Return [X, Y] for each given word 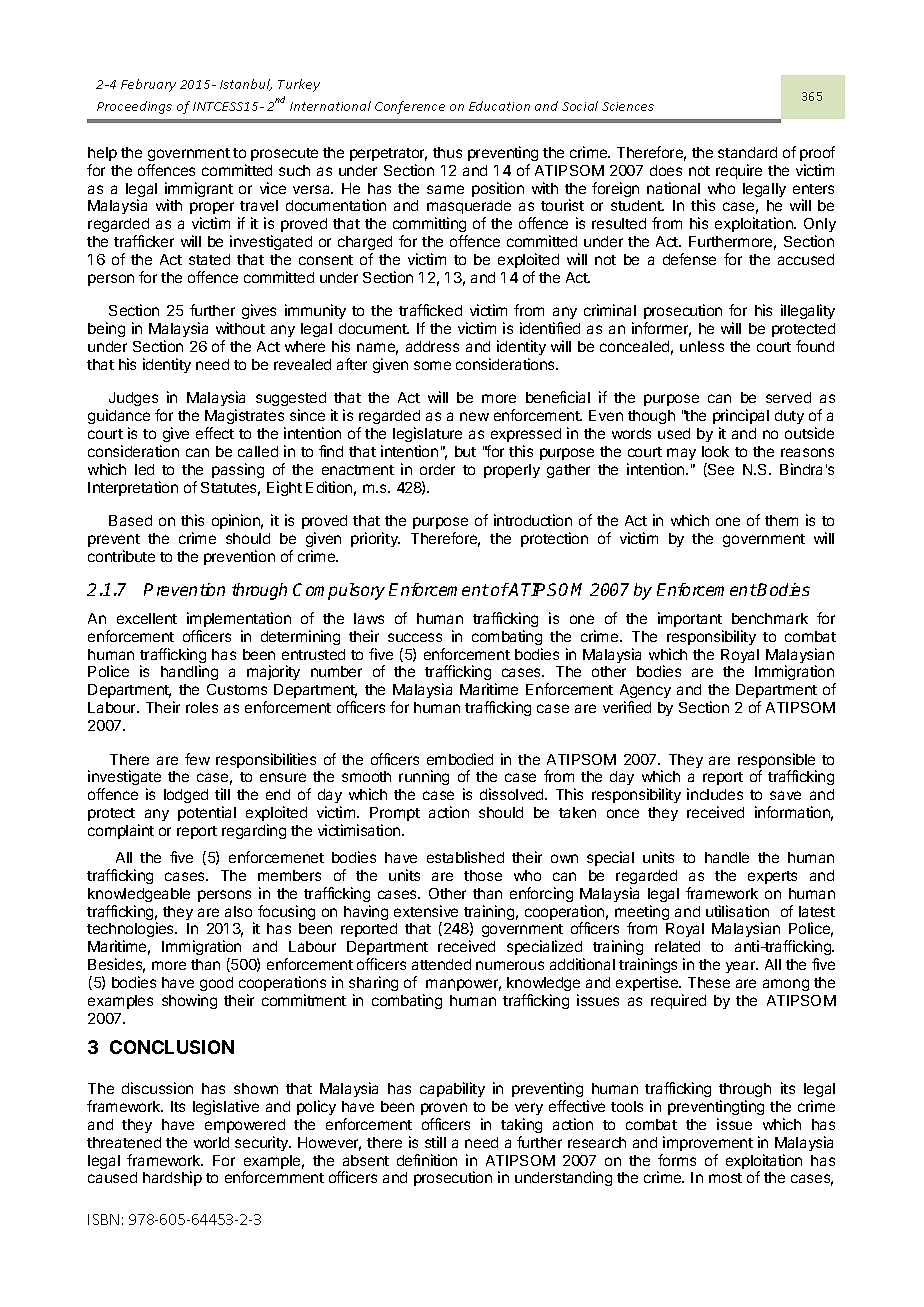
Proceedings [134, 107]
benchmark [770, 618]
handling [189, 672]
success [415, 637]
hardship [172, 1178]
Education [499, 106]
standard [747, 152]
